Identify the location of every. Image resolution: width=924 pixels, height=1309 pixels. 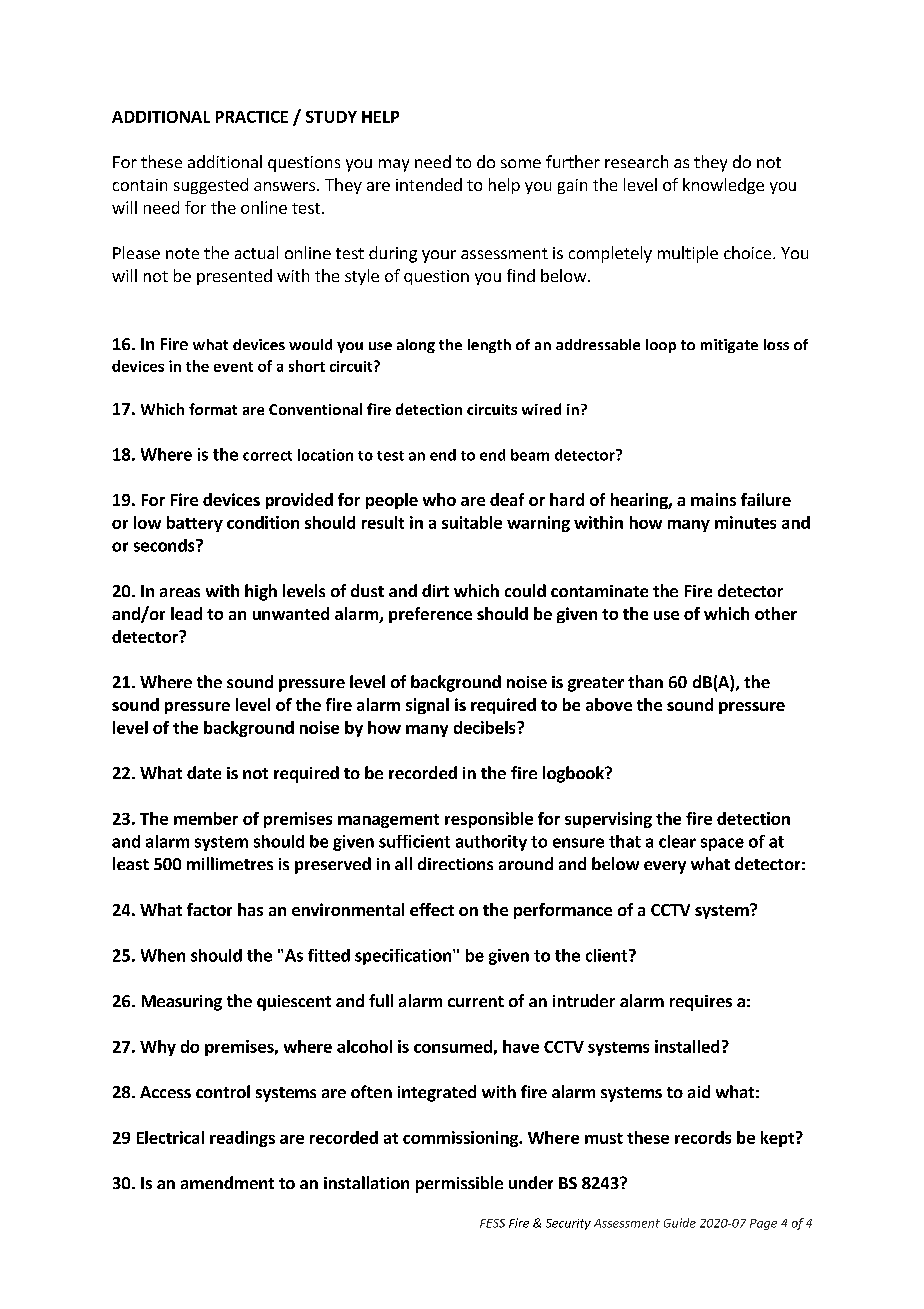
(665, 867).
